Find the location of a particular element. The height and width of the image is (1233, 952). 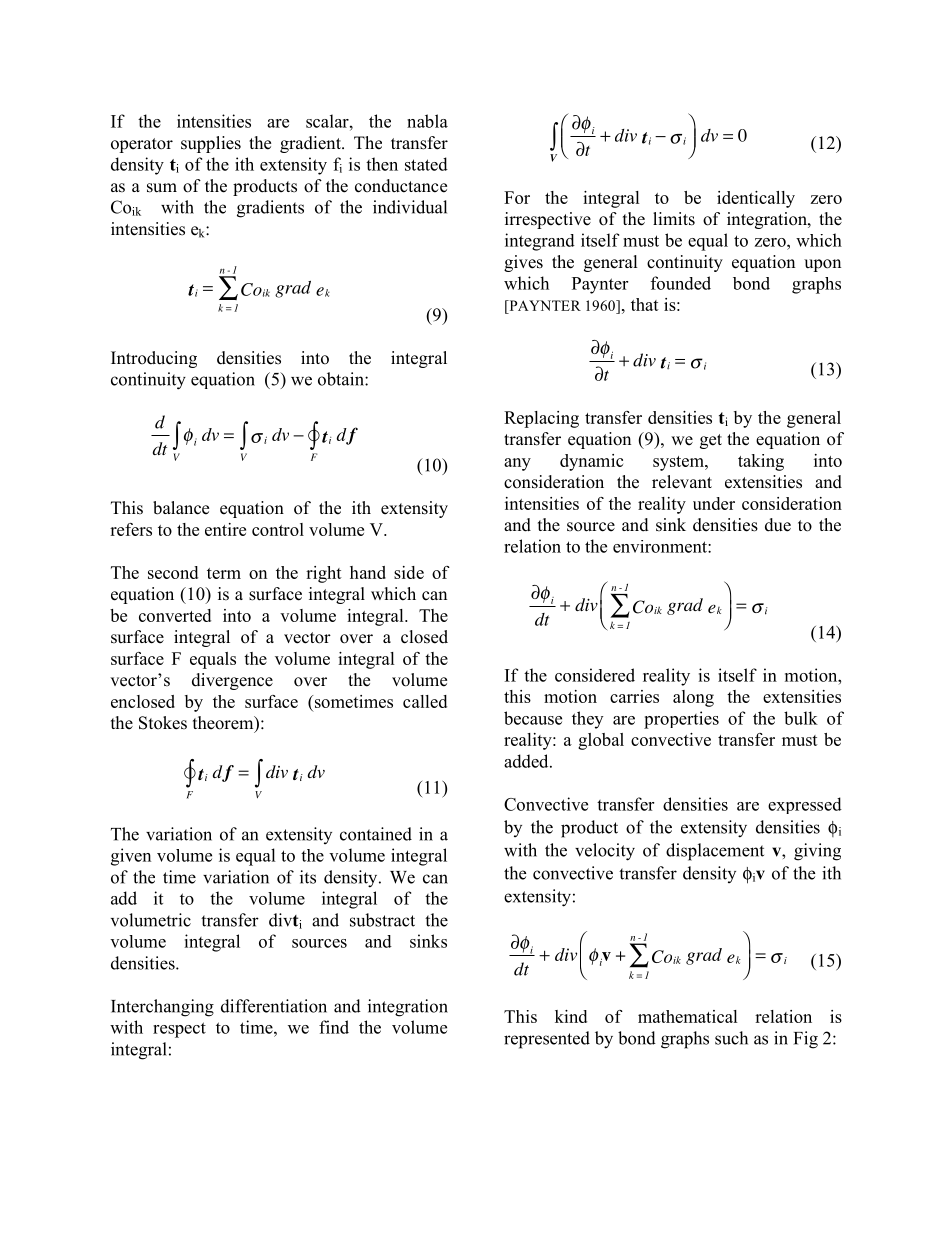

stated is located at coordinates (426, 164).
